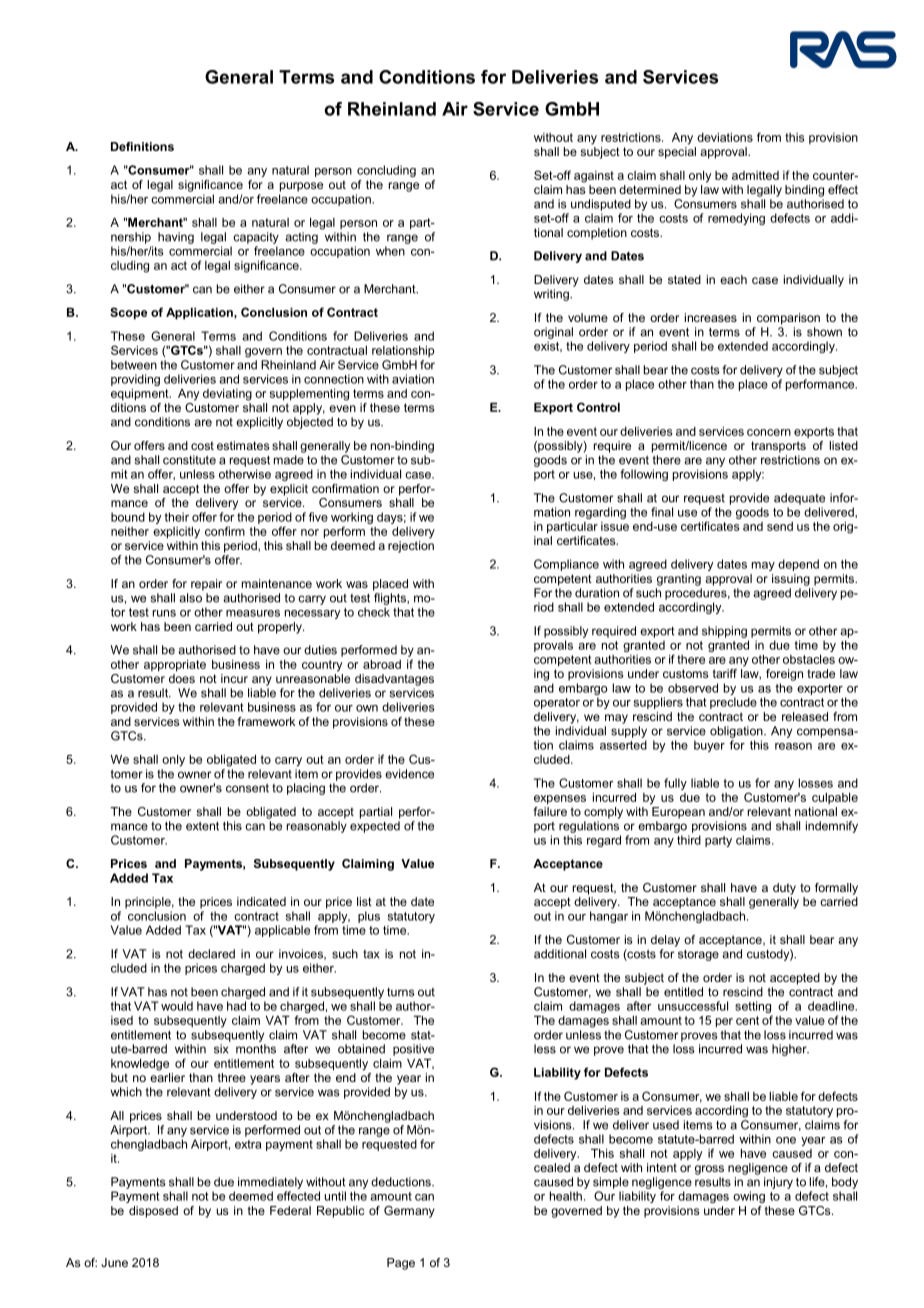 The image size is (924, 1308). What do you see at coordinates (256, 238) in the screenshot?
I see `capacity` at bounding box center [256, 238].
